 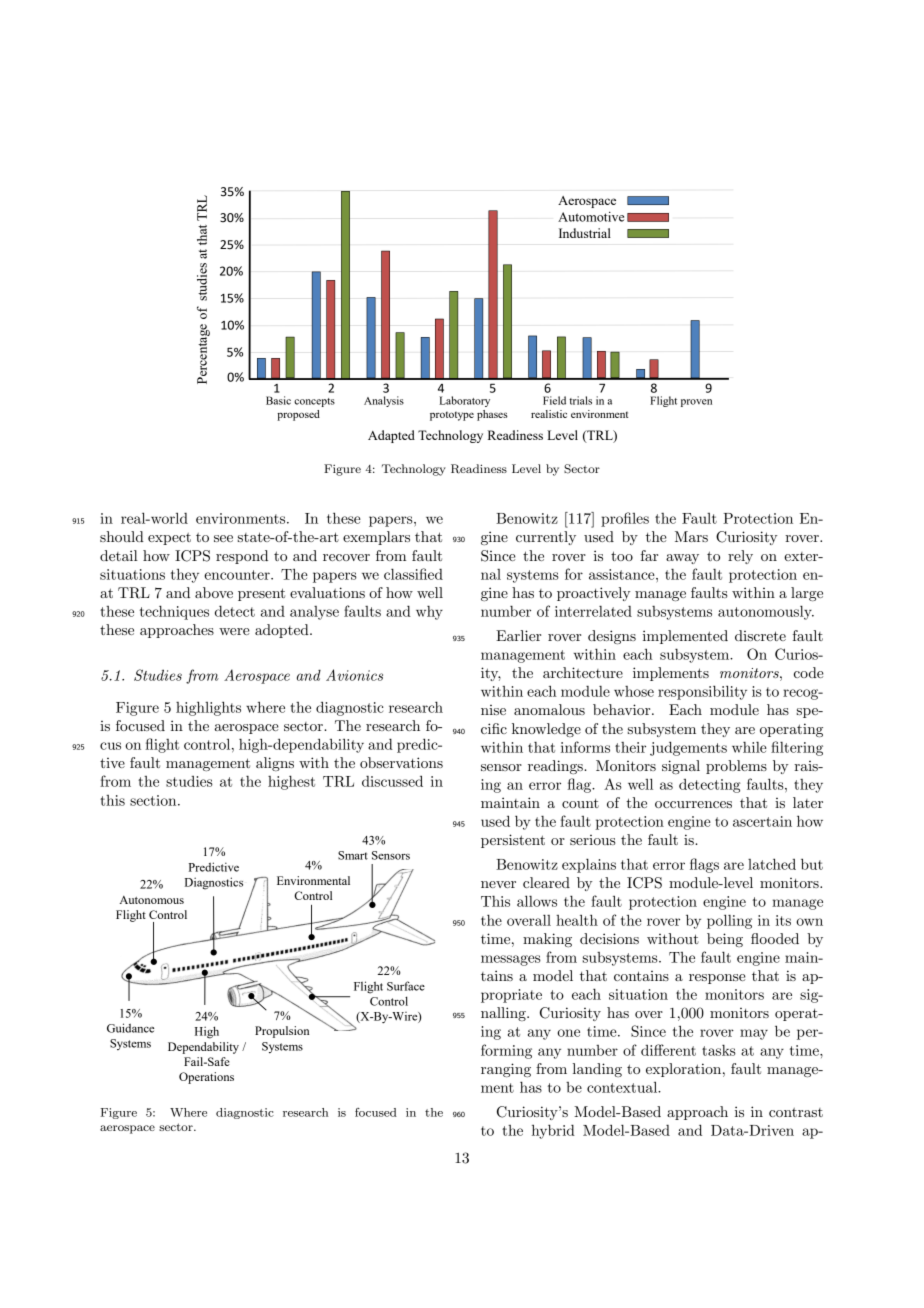 What do you see at coordinates (506, 1070) in the screenshot?
I see `ranging` at bounding box center [506, 1070].
